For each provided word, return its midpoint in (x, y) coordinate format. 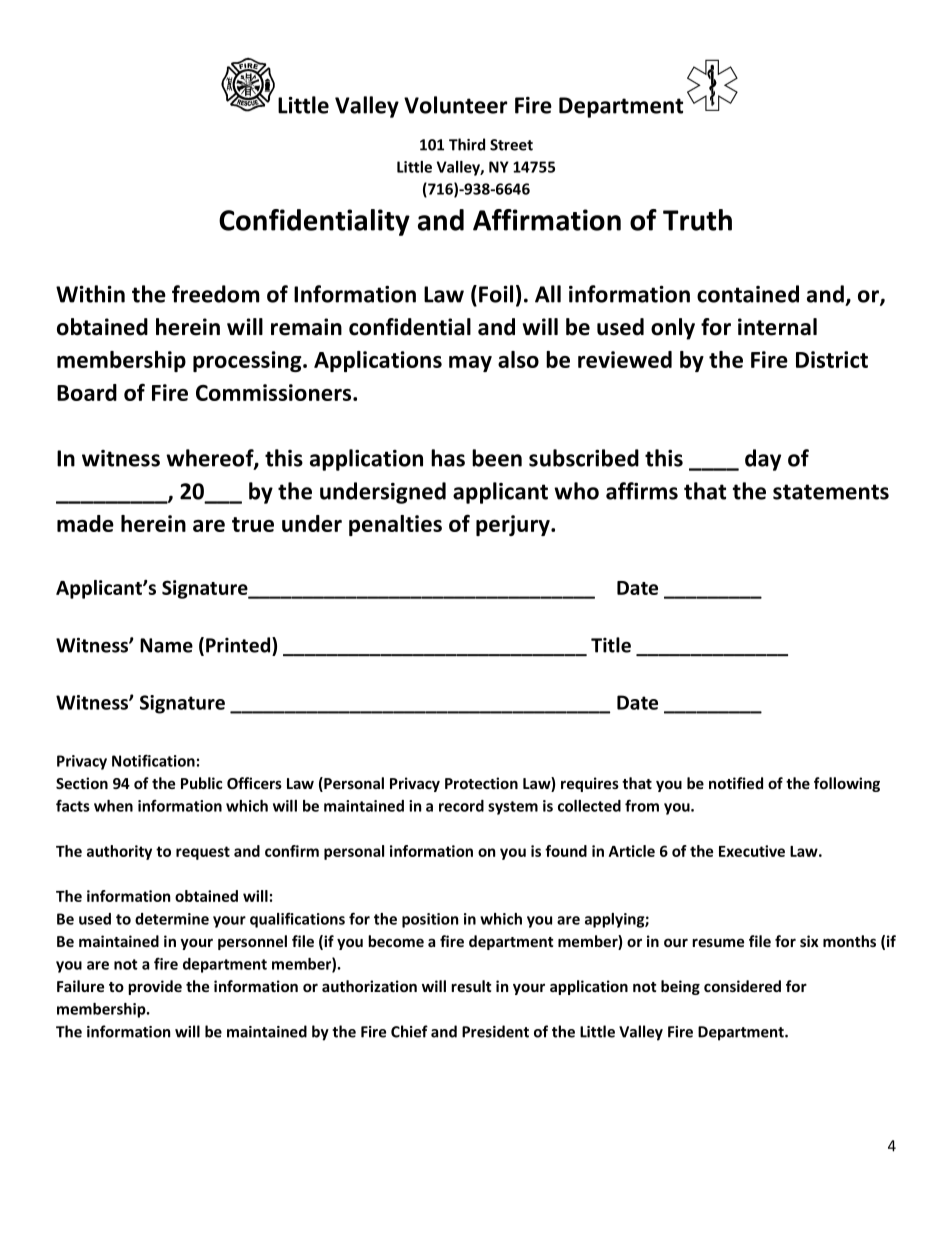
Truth (697, 220)
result (471, 986)
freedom (215, 294)
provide (155, 987)
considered (742, 986)
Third (467, 144)
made (85, 523)
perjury (514, 525)
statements (831, 492)
